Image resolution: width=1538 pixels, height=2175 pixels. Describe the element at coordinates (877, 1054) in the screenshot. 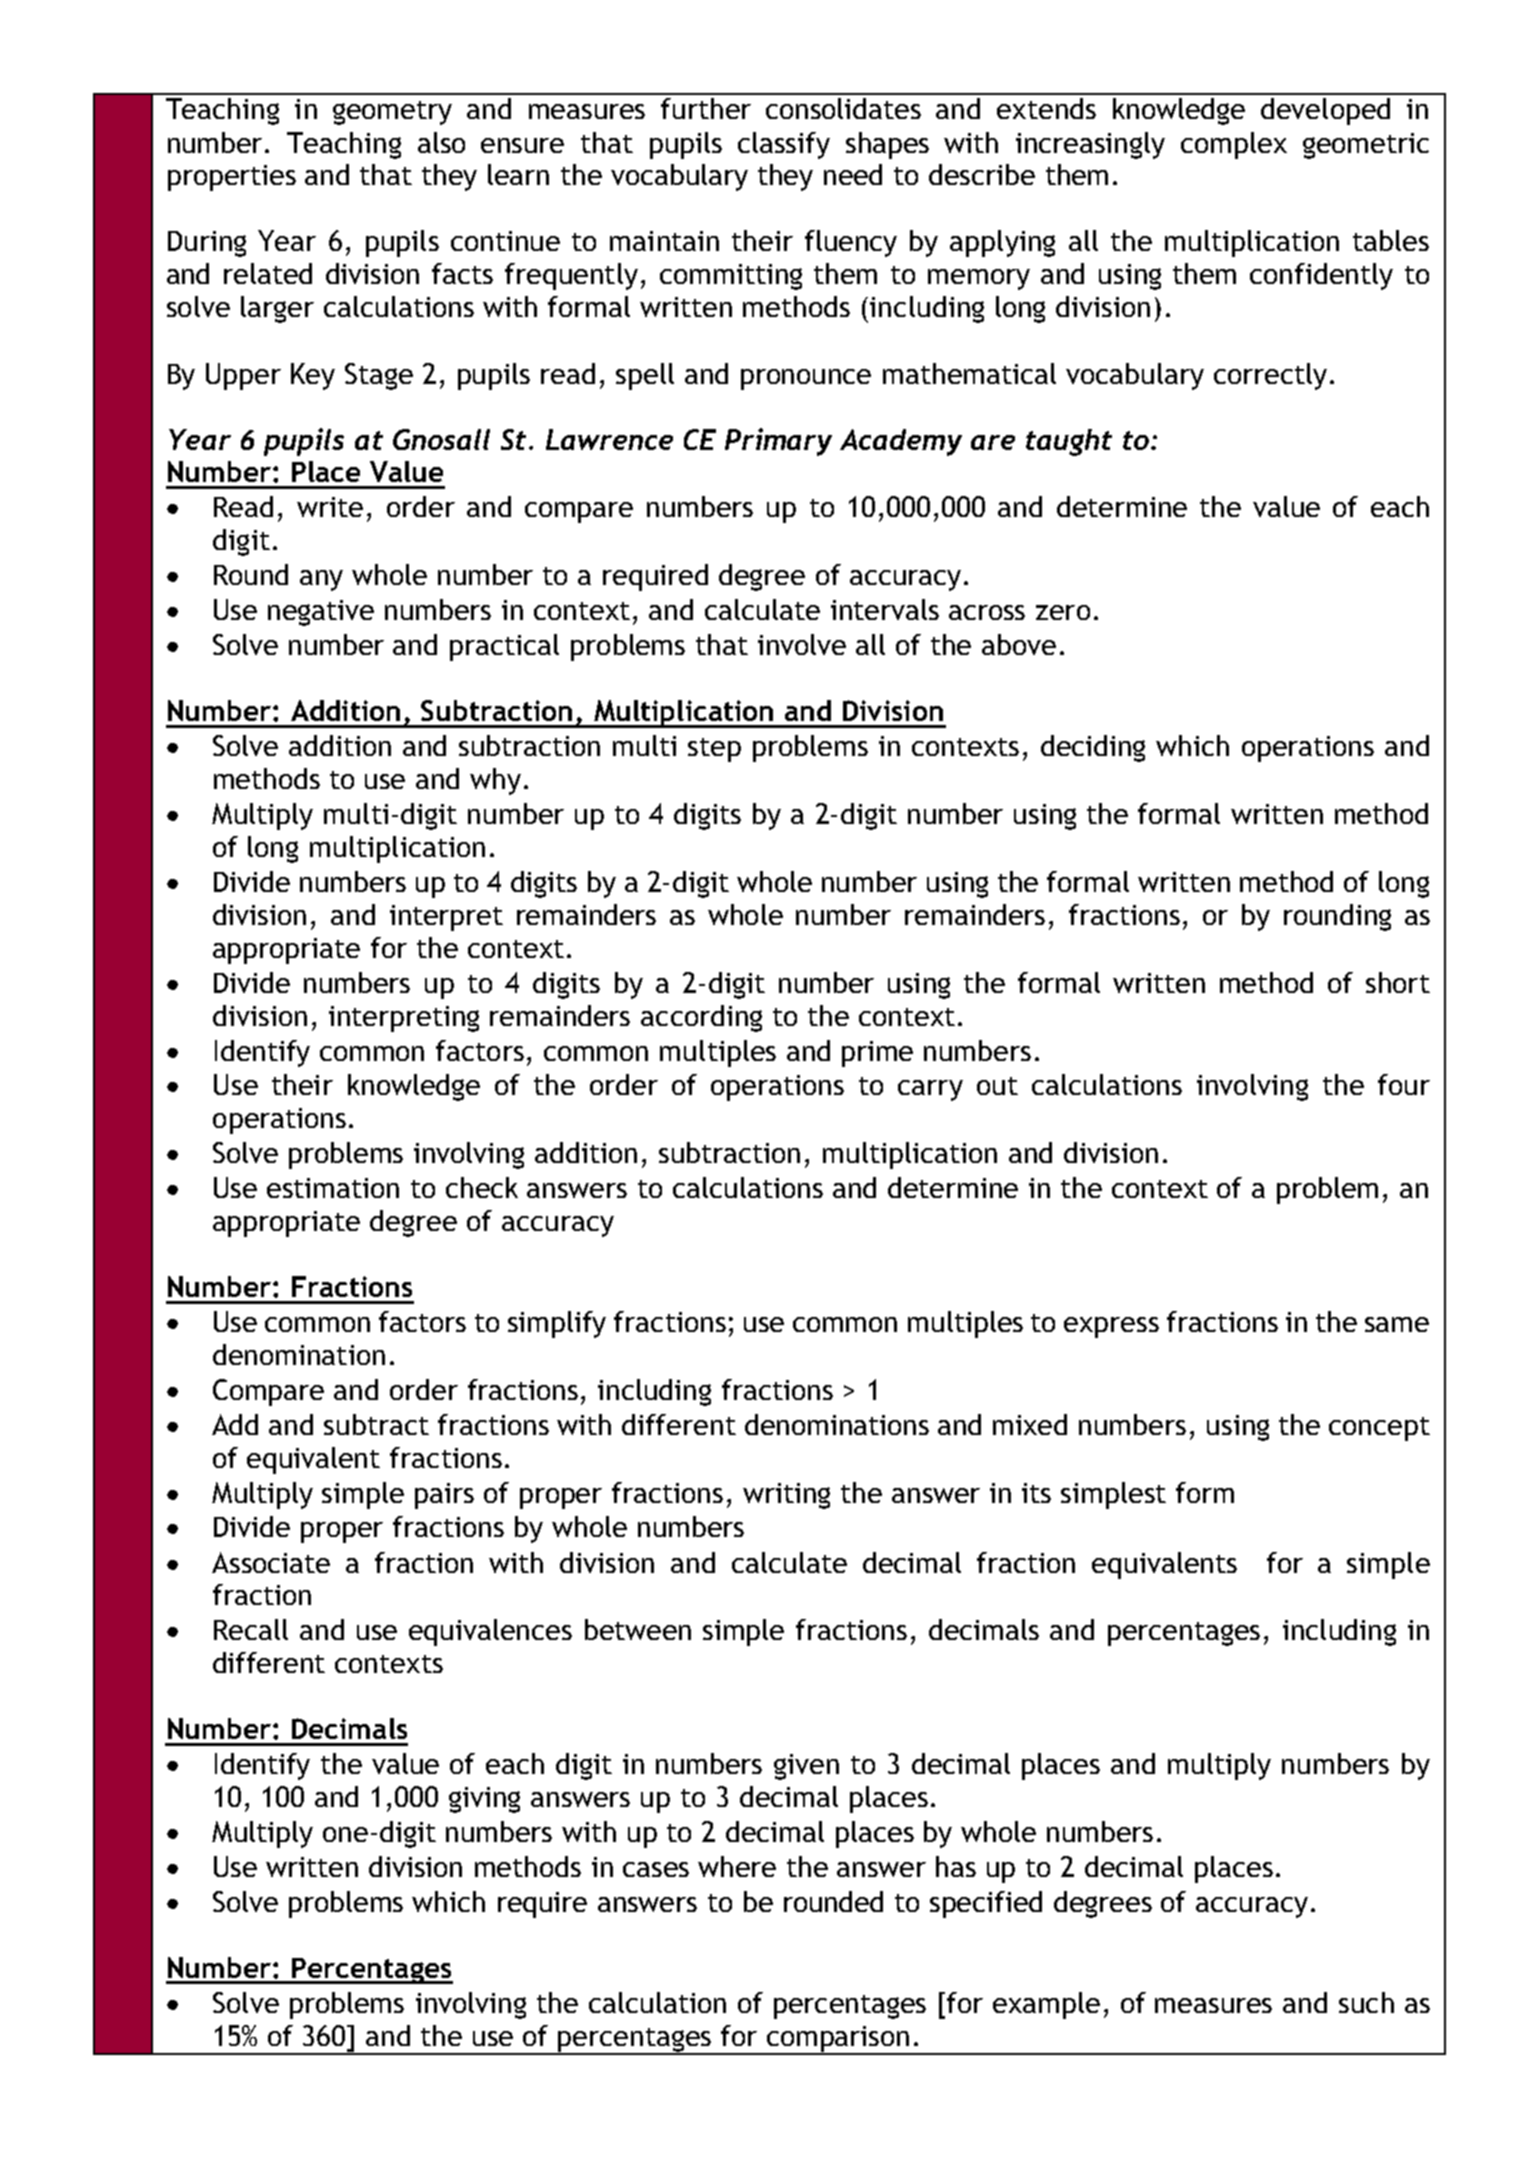

I see `prime` at that location.
